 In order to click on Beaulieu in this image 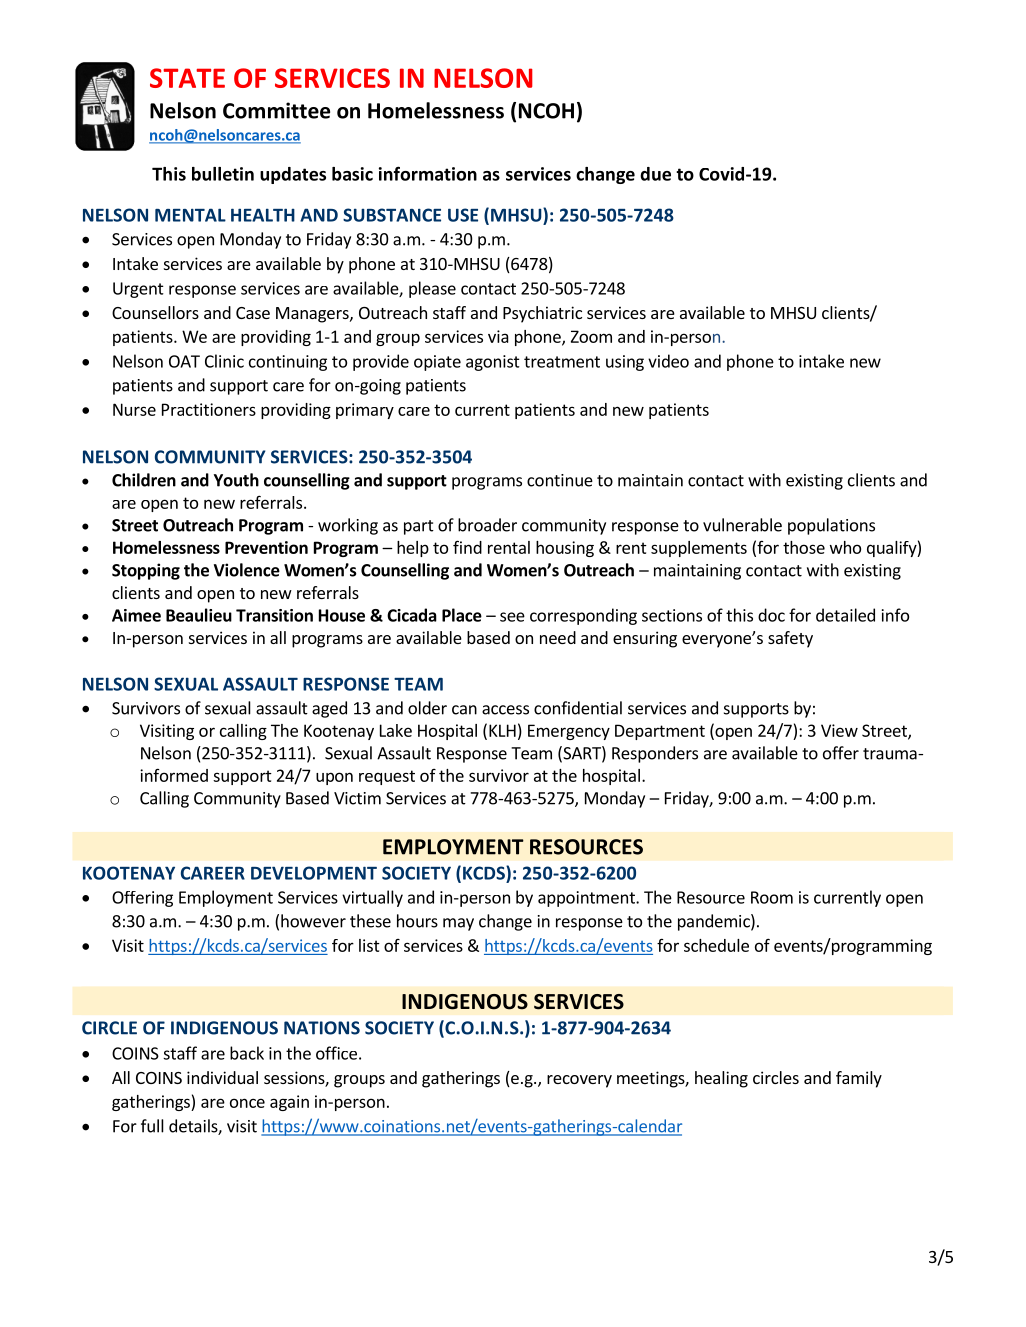, I will do `click(199, 615)`.
